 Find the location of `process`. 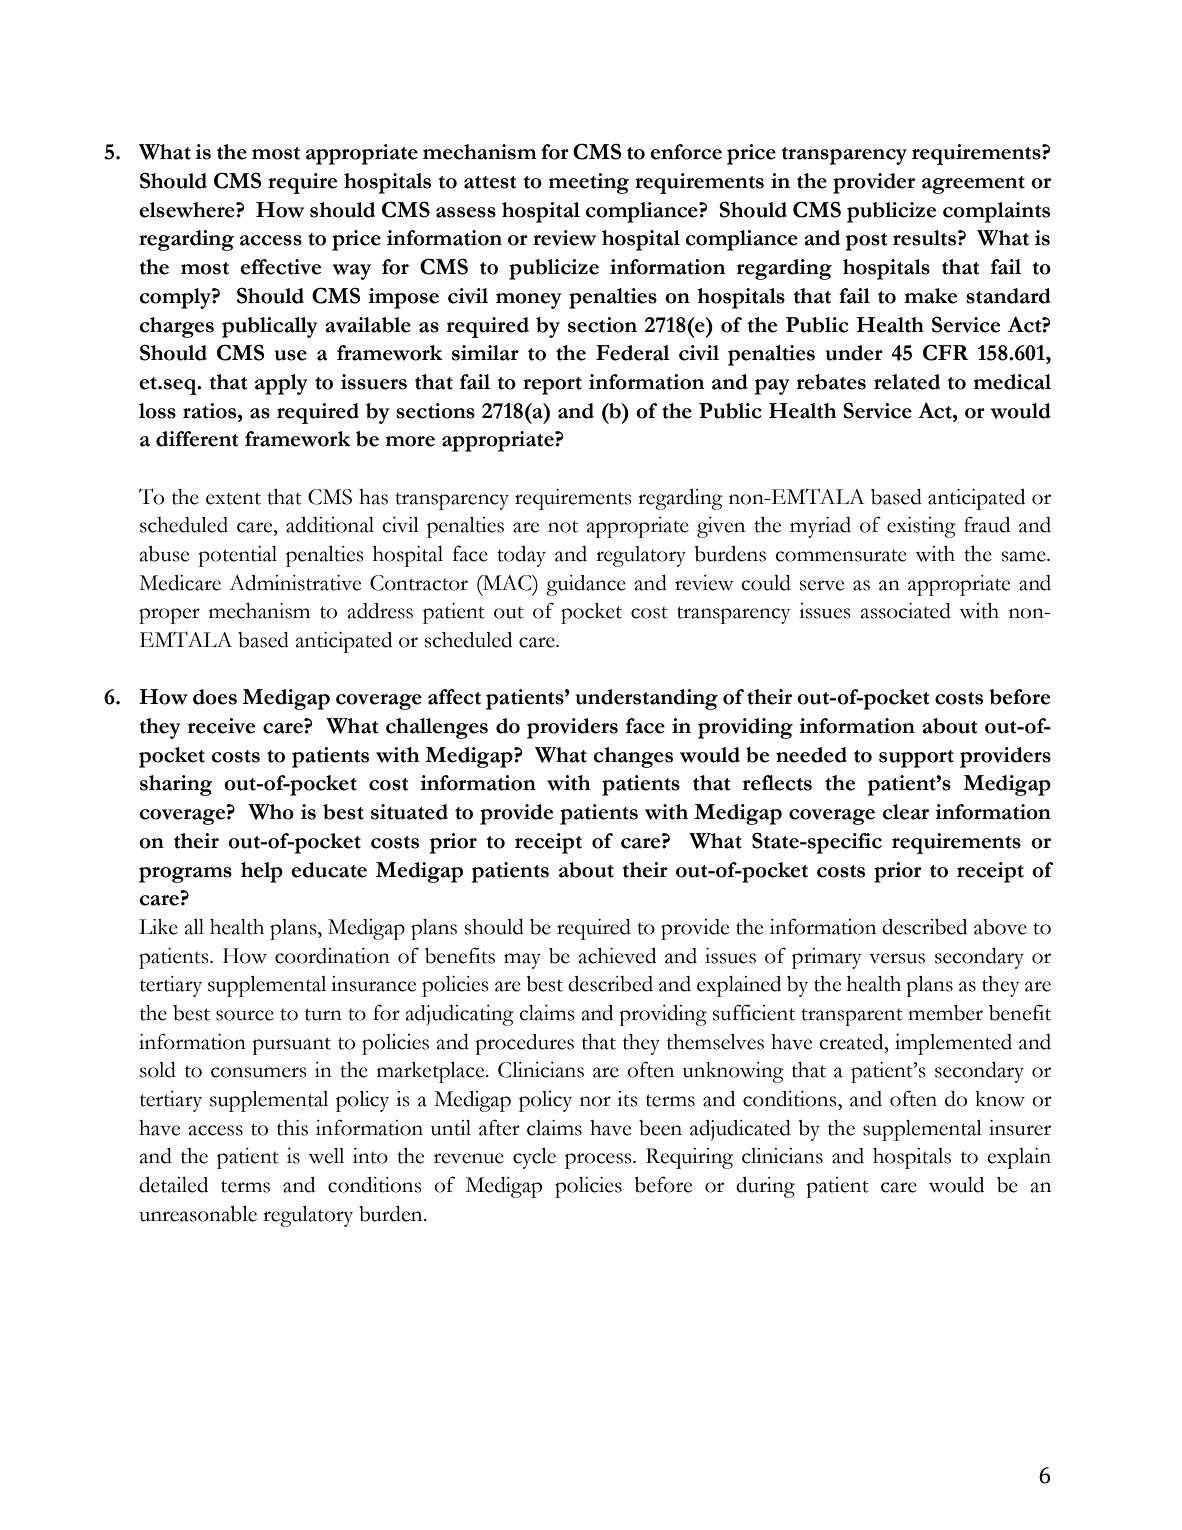

process is located at coordinates (599, 1161).
